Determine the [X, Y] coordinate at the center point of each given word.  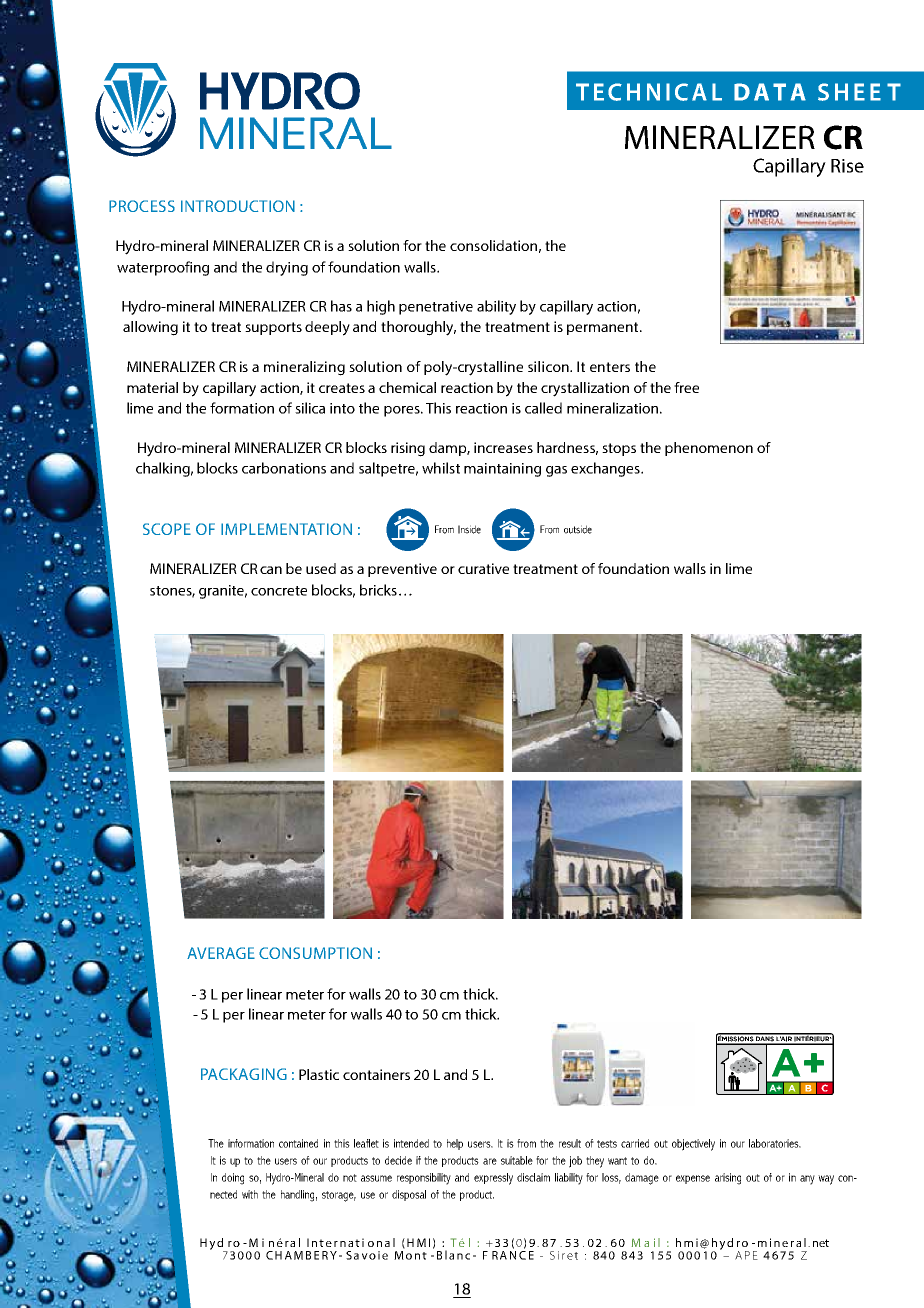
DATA [770, 92]
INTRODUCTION [238, 206]
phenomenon [709, 449]
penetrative [436, 308]
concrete [279, 591]
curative [483, 568]
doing [233, 1179]
